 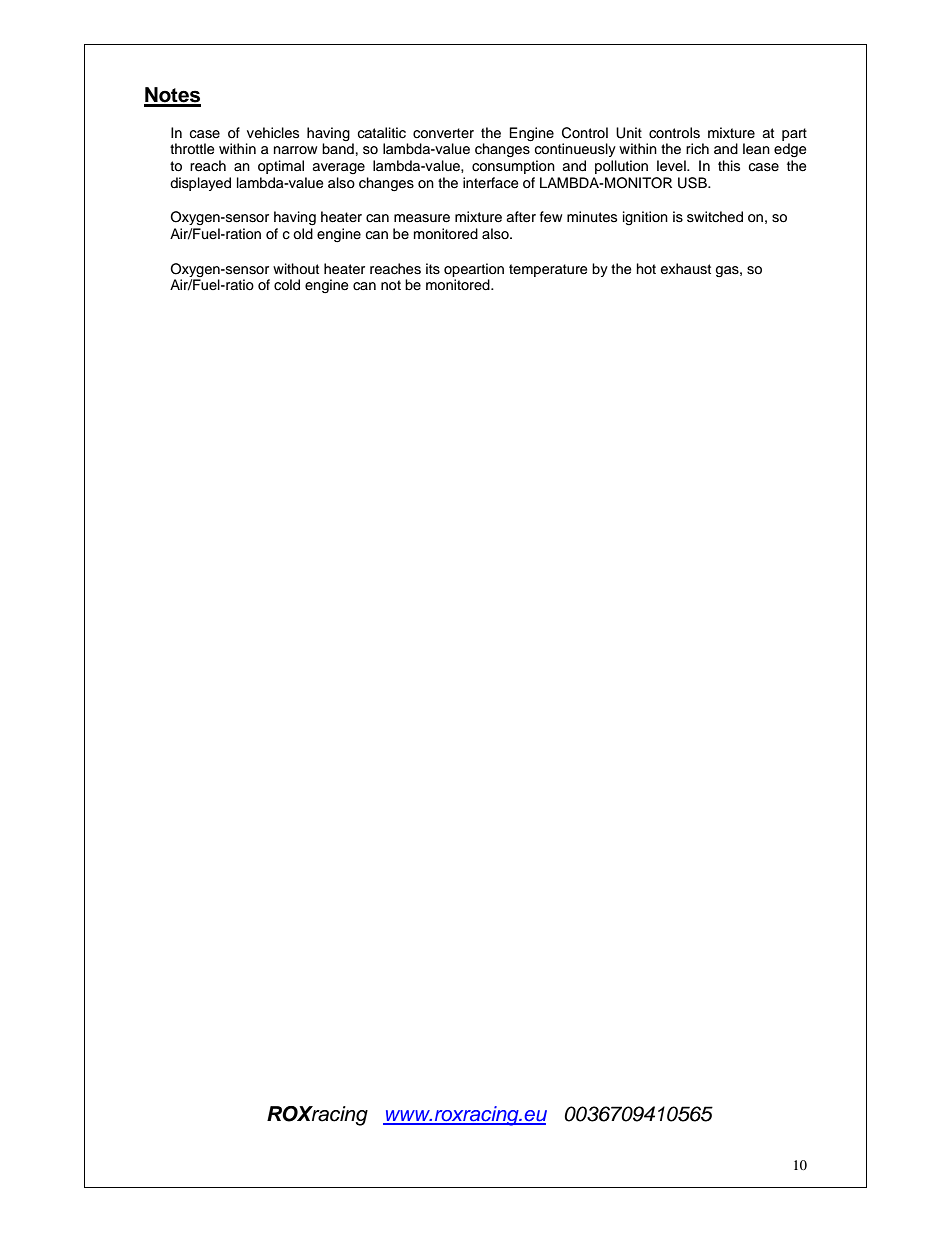 I want to click on part, so click(x=794, y=134).
